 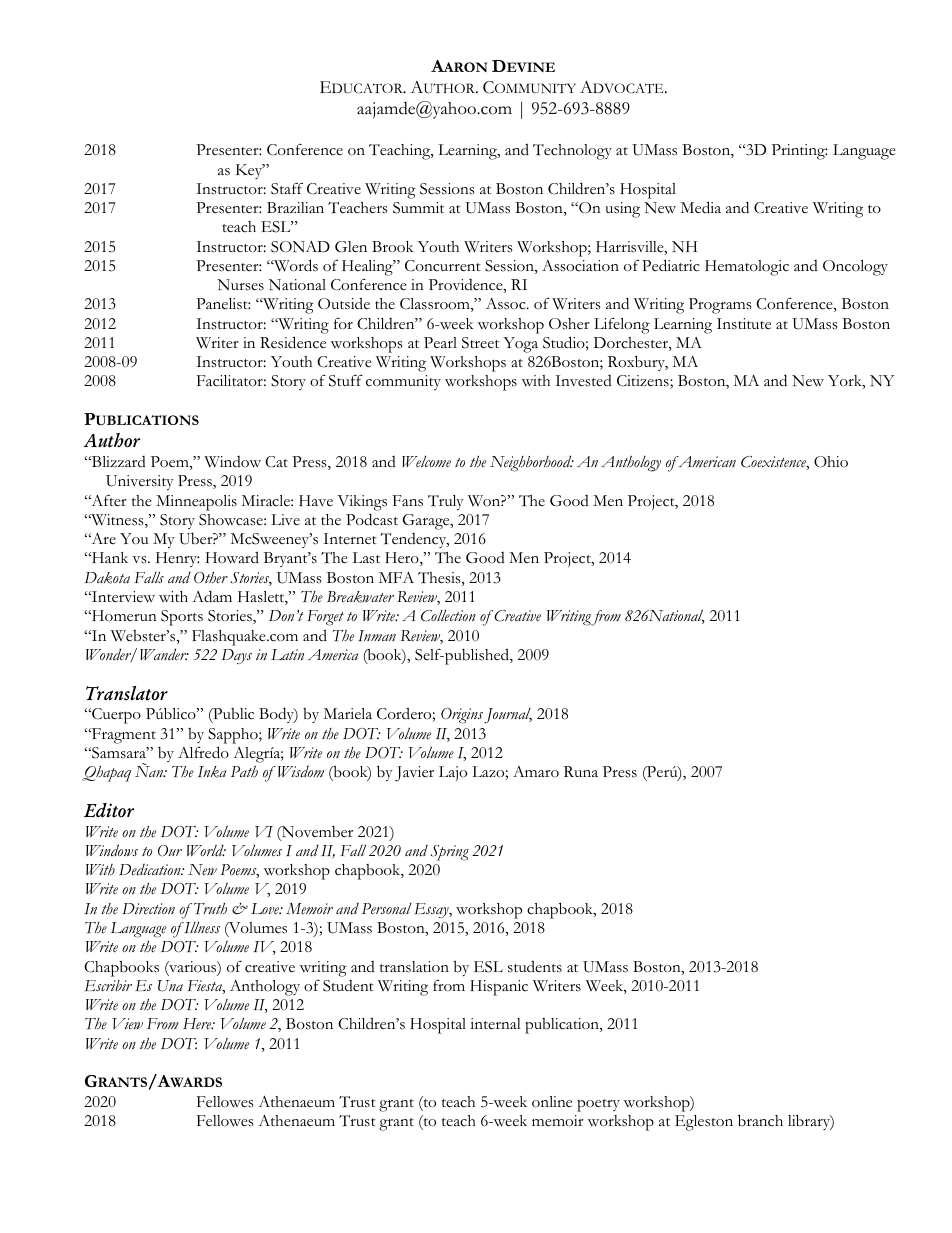 What do you see at coordinates (552, 1102) in the screenshot?
I see `online` at bounding box center [552, 1102].
